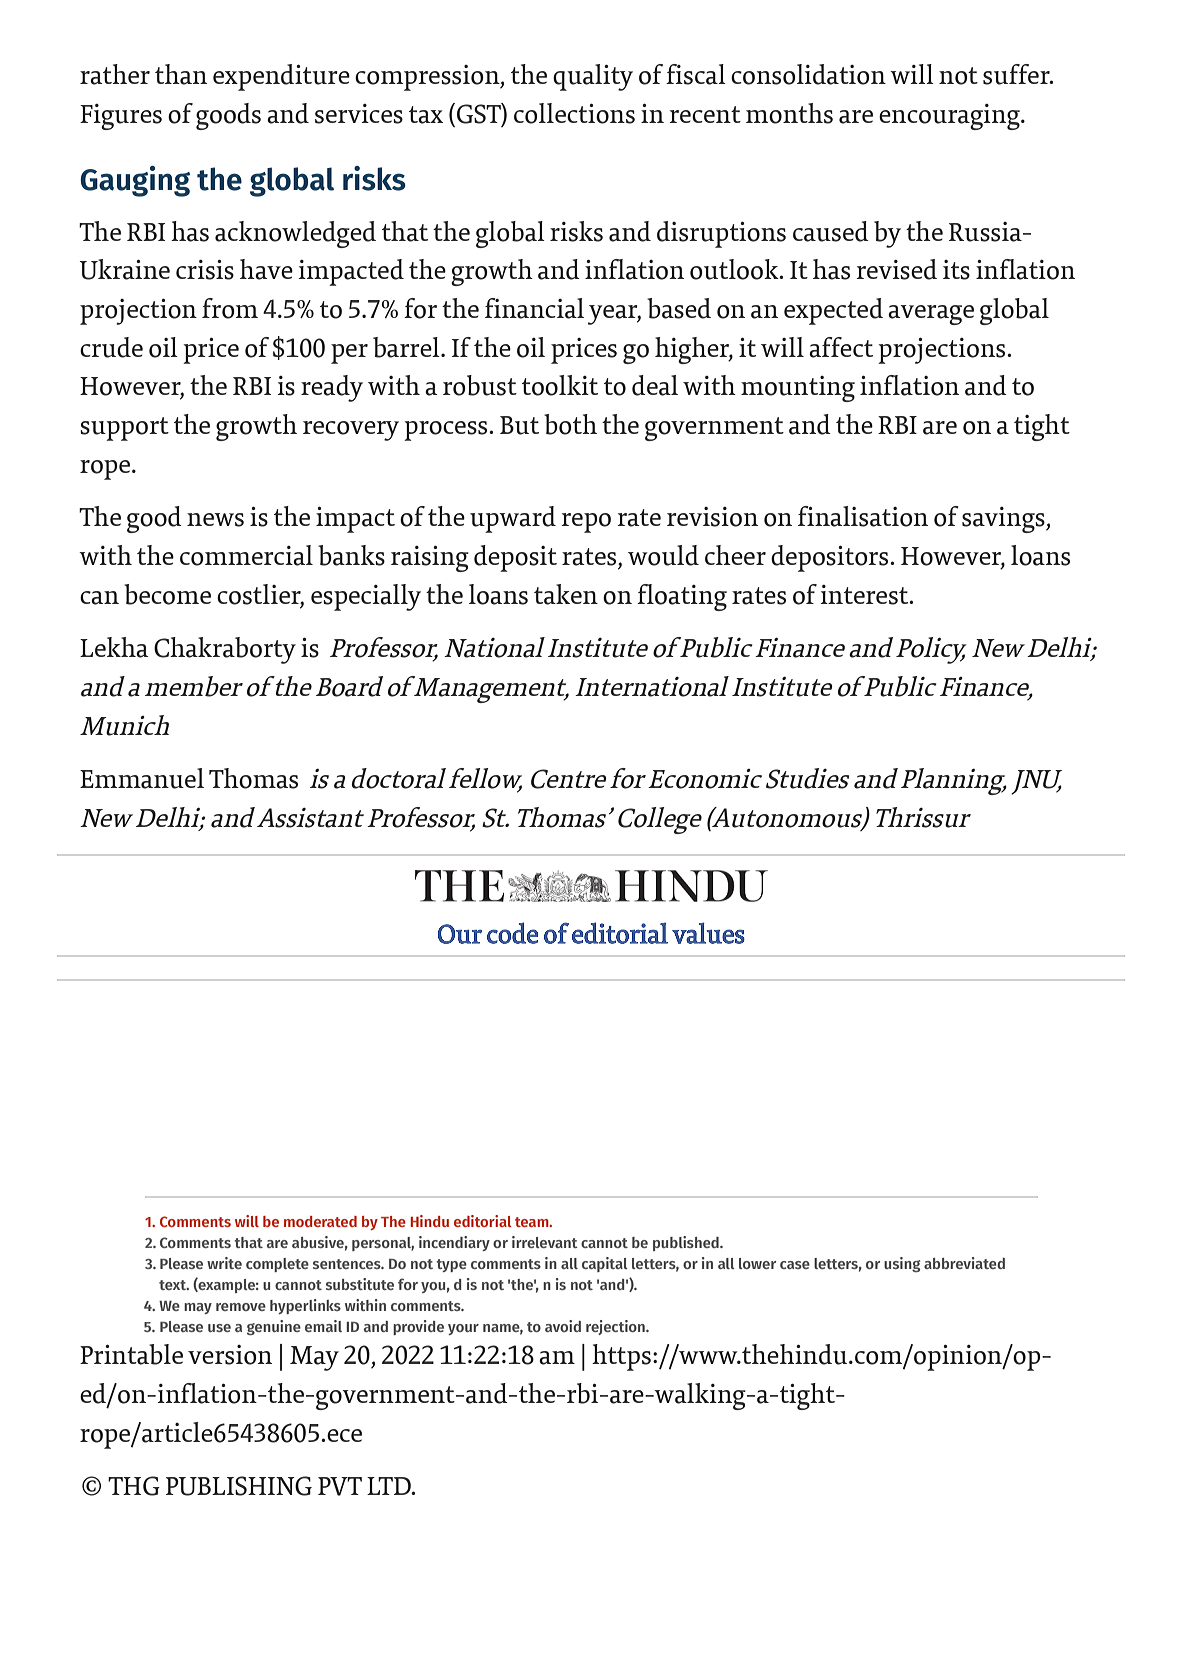 The width and height of the screenshot is (1180, 1670). What do you see at coordinates (708, 933) in the screenshot?
I see `values` at bounding box center [708, 933].
